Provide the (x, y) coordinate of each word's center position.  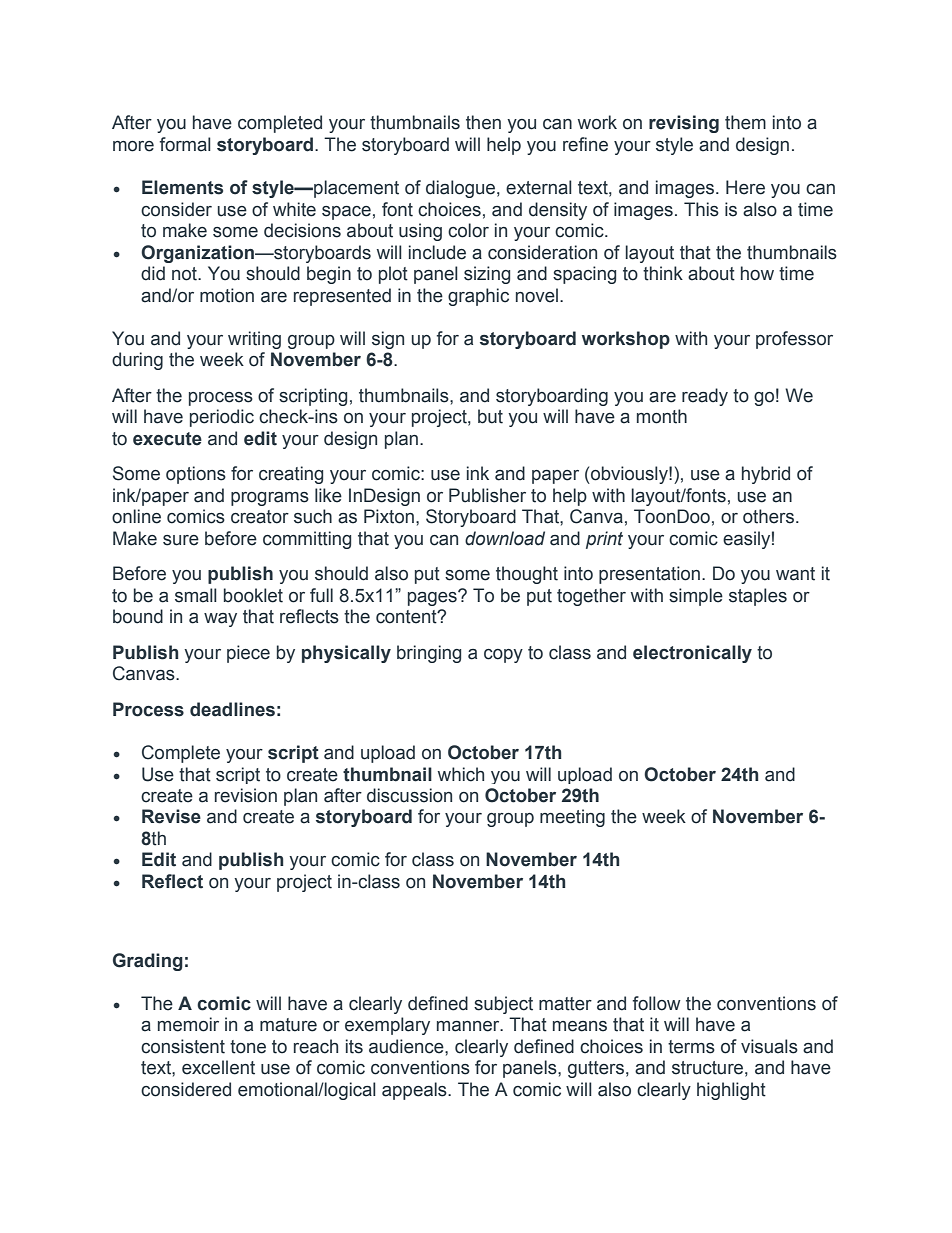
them (745, 122)
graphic (478, 297)
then (483, 122)
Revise (171, 816)
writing (254, 340)
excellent (218, 1067)
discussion (409, 795)
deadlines (232, 709)
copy (503, 656)
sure (181, 540)
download (505, 538)
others (770, 516)
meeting (572, 818)
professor (794, 340)
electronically (692, 654)
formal (185, 144)
